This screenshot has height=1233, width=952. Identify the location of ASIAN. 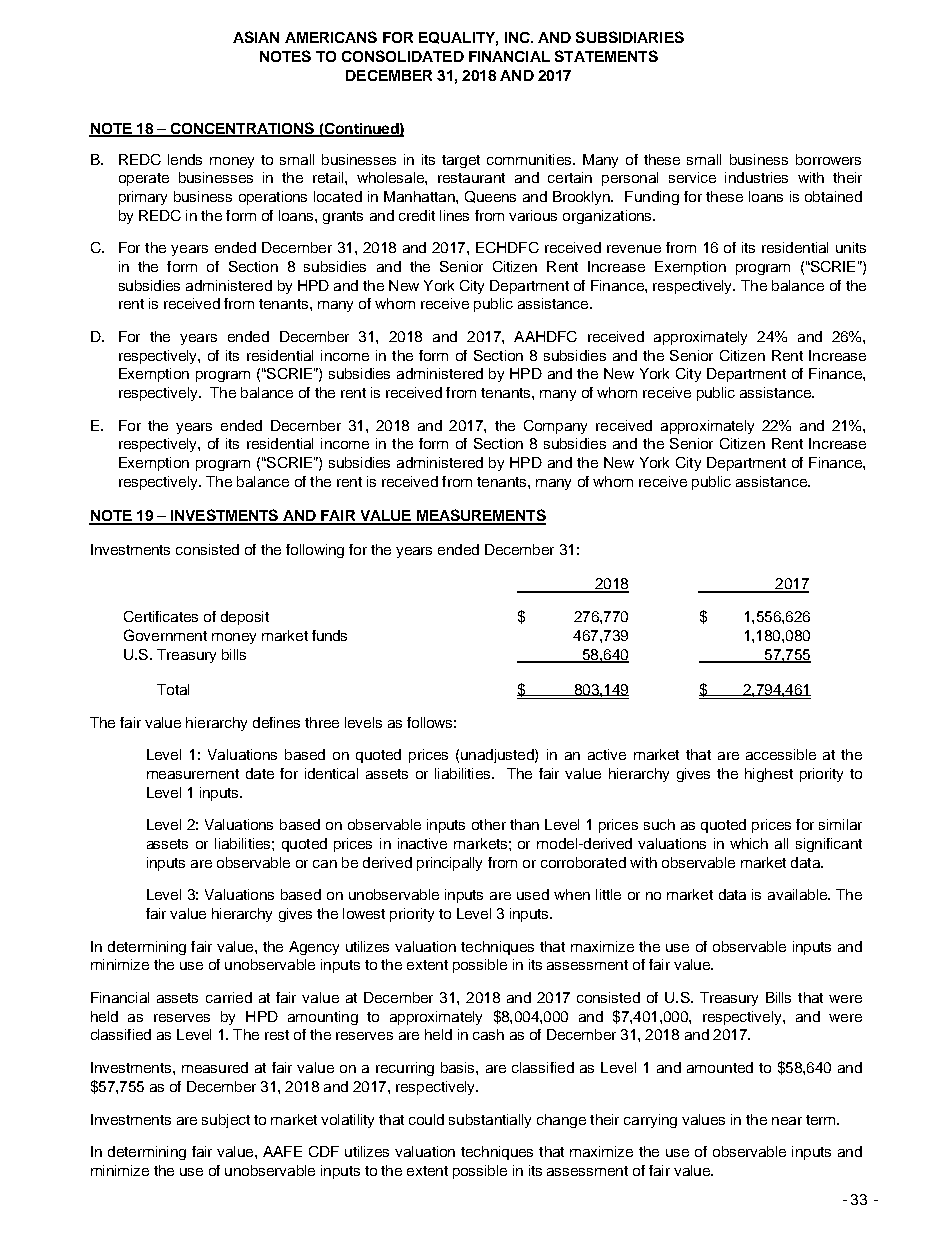
(256, 37).
